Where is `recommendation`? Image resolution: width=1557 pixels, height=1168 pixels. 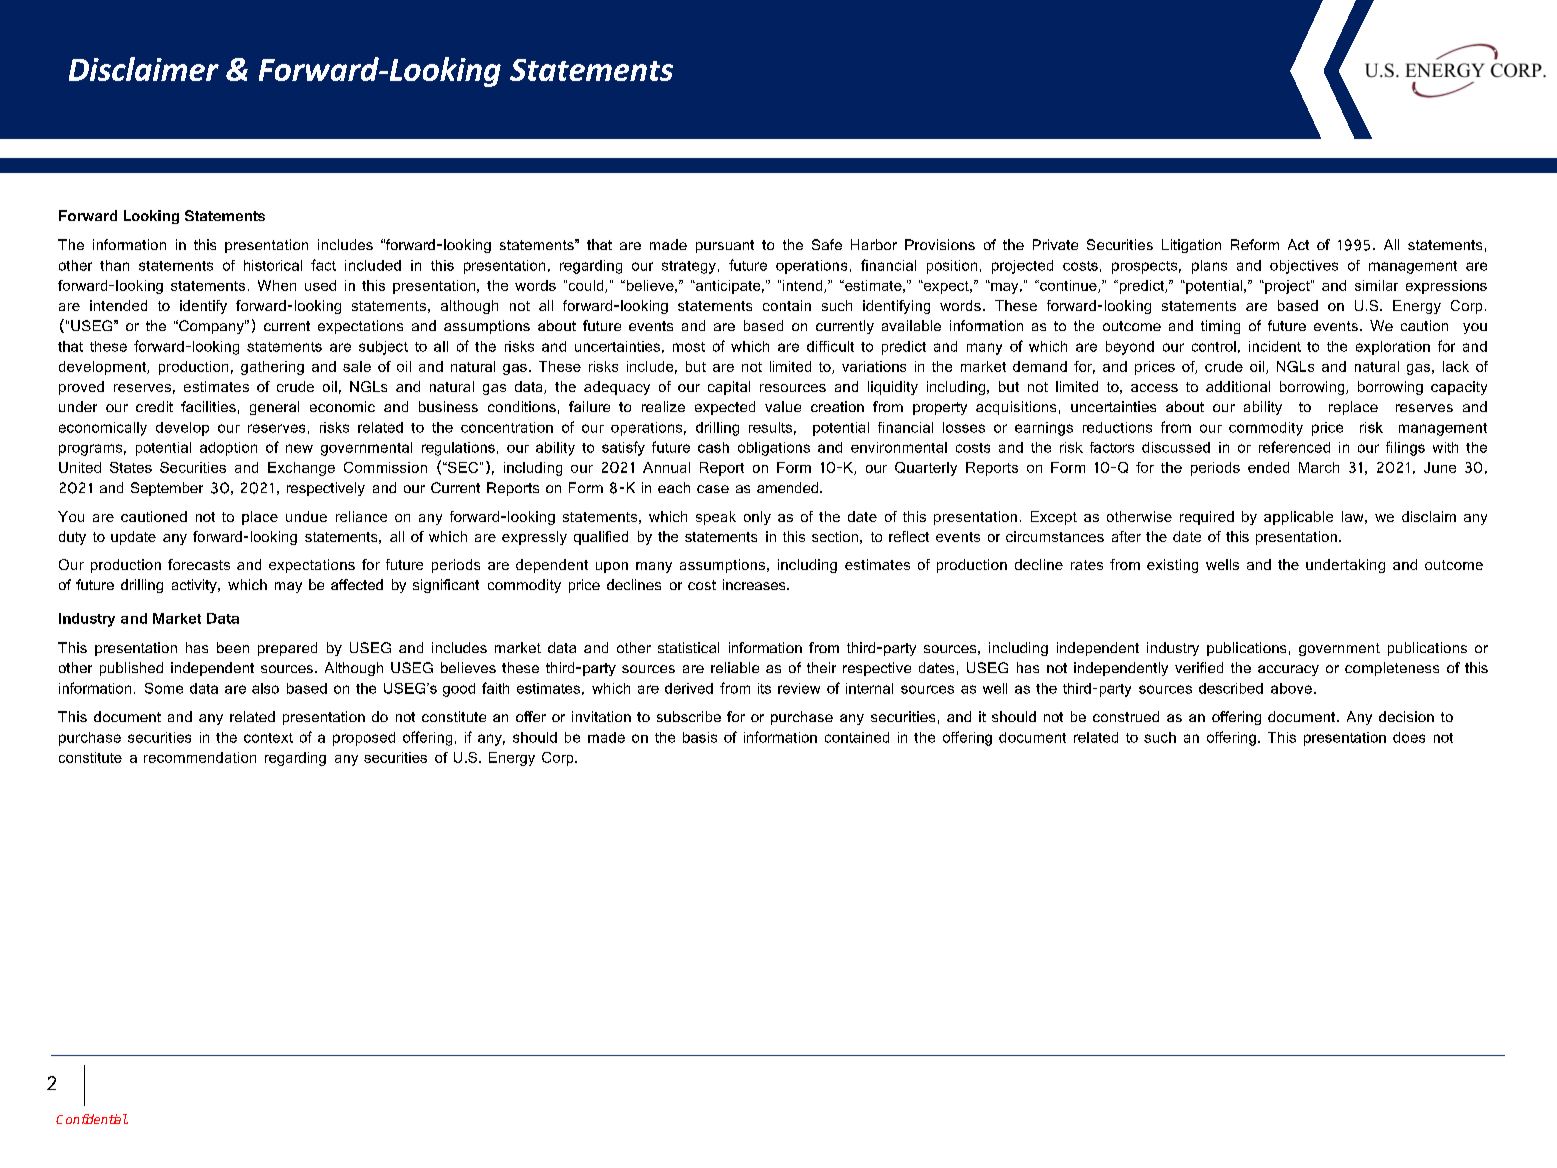 recommendation is located at coordinates (200, 757).
